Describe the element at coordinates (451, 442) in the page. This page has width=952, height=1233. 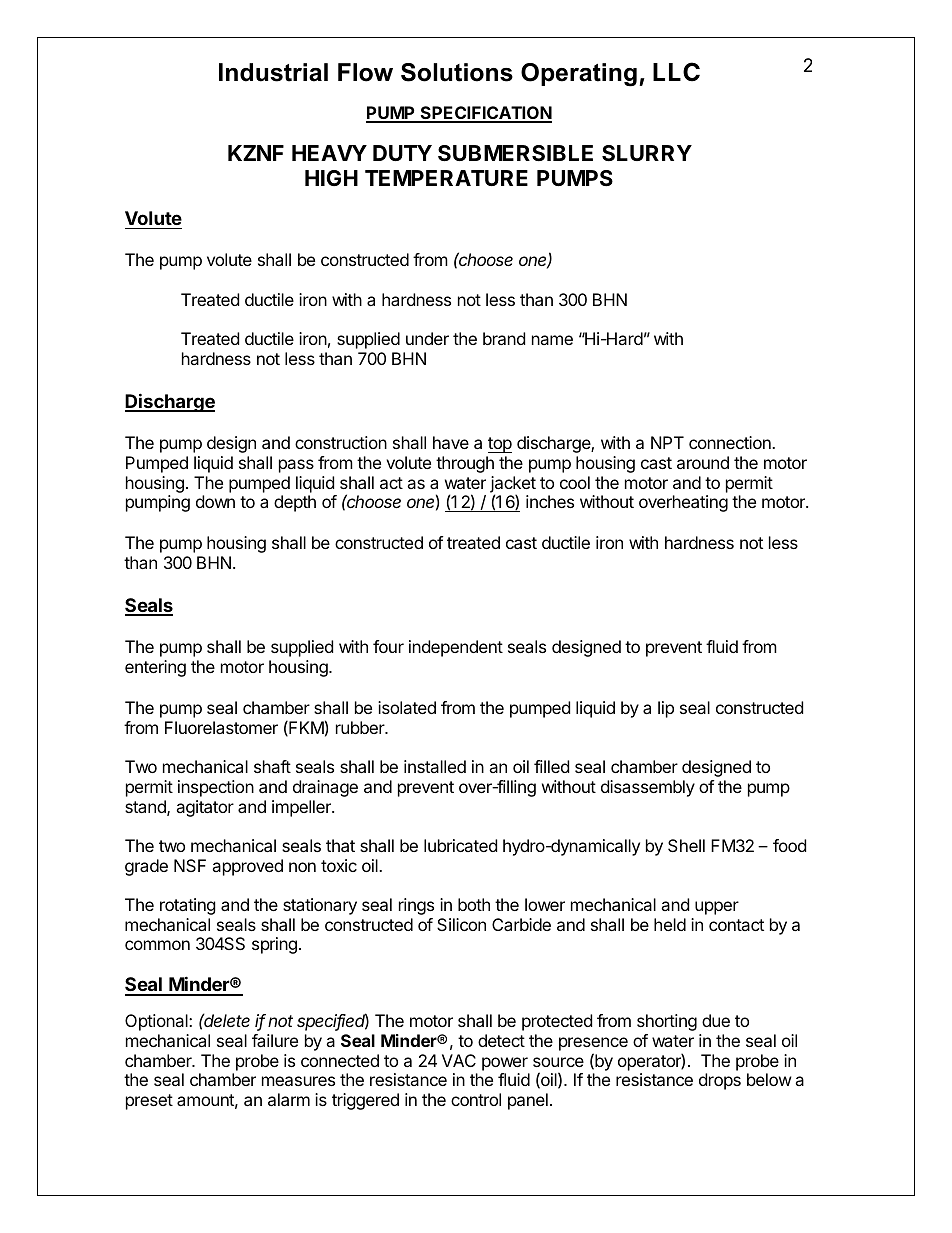
I see `have` at that location.
